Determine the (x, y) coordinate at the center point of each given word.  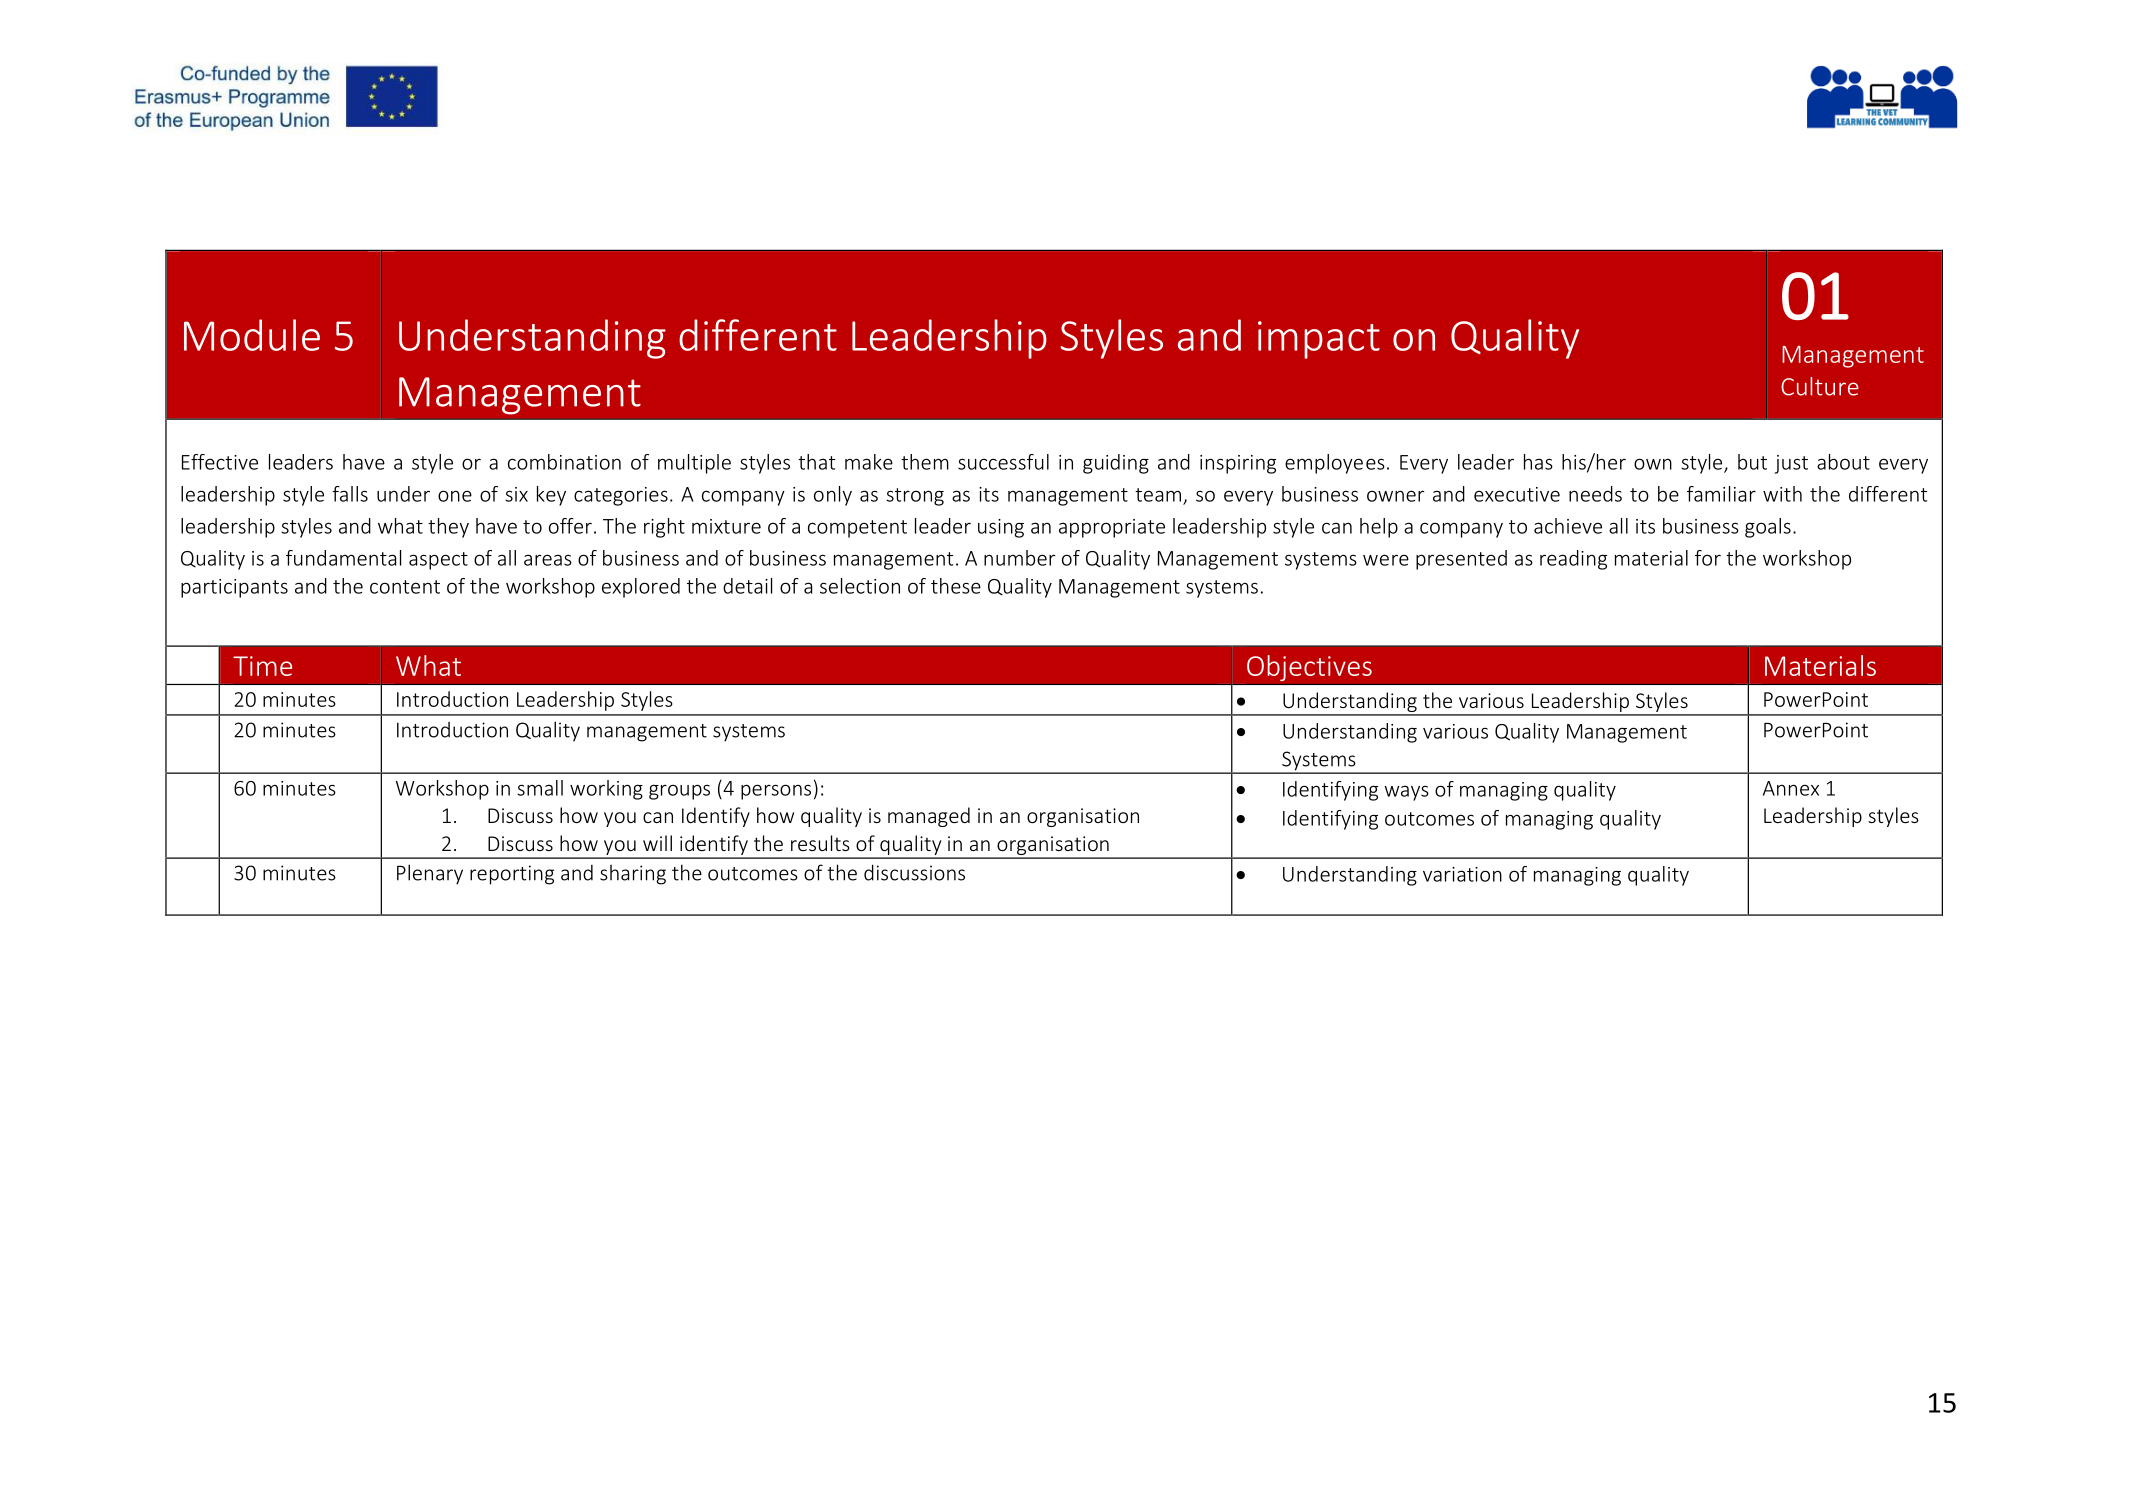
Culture (1820, 386)
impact (1319, 340)
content (405, 587)
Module (252, 335)
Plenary (430, 874)
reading (1573, 560)
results (820, 843)
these (956, 586)
